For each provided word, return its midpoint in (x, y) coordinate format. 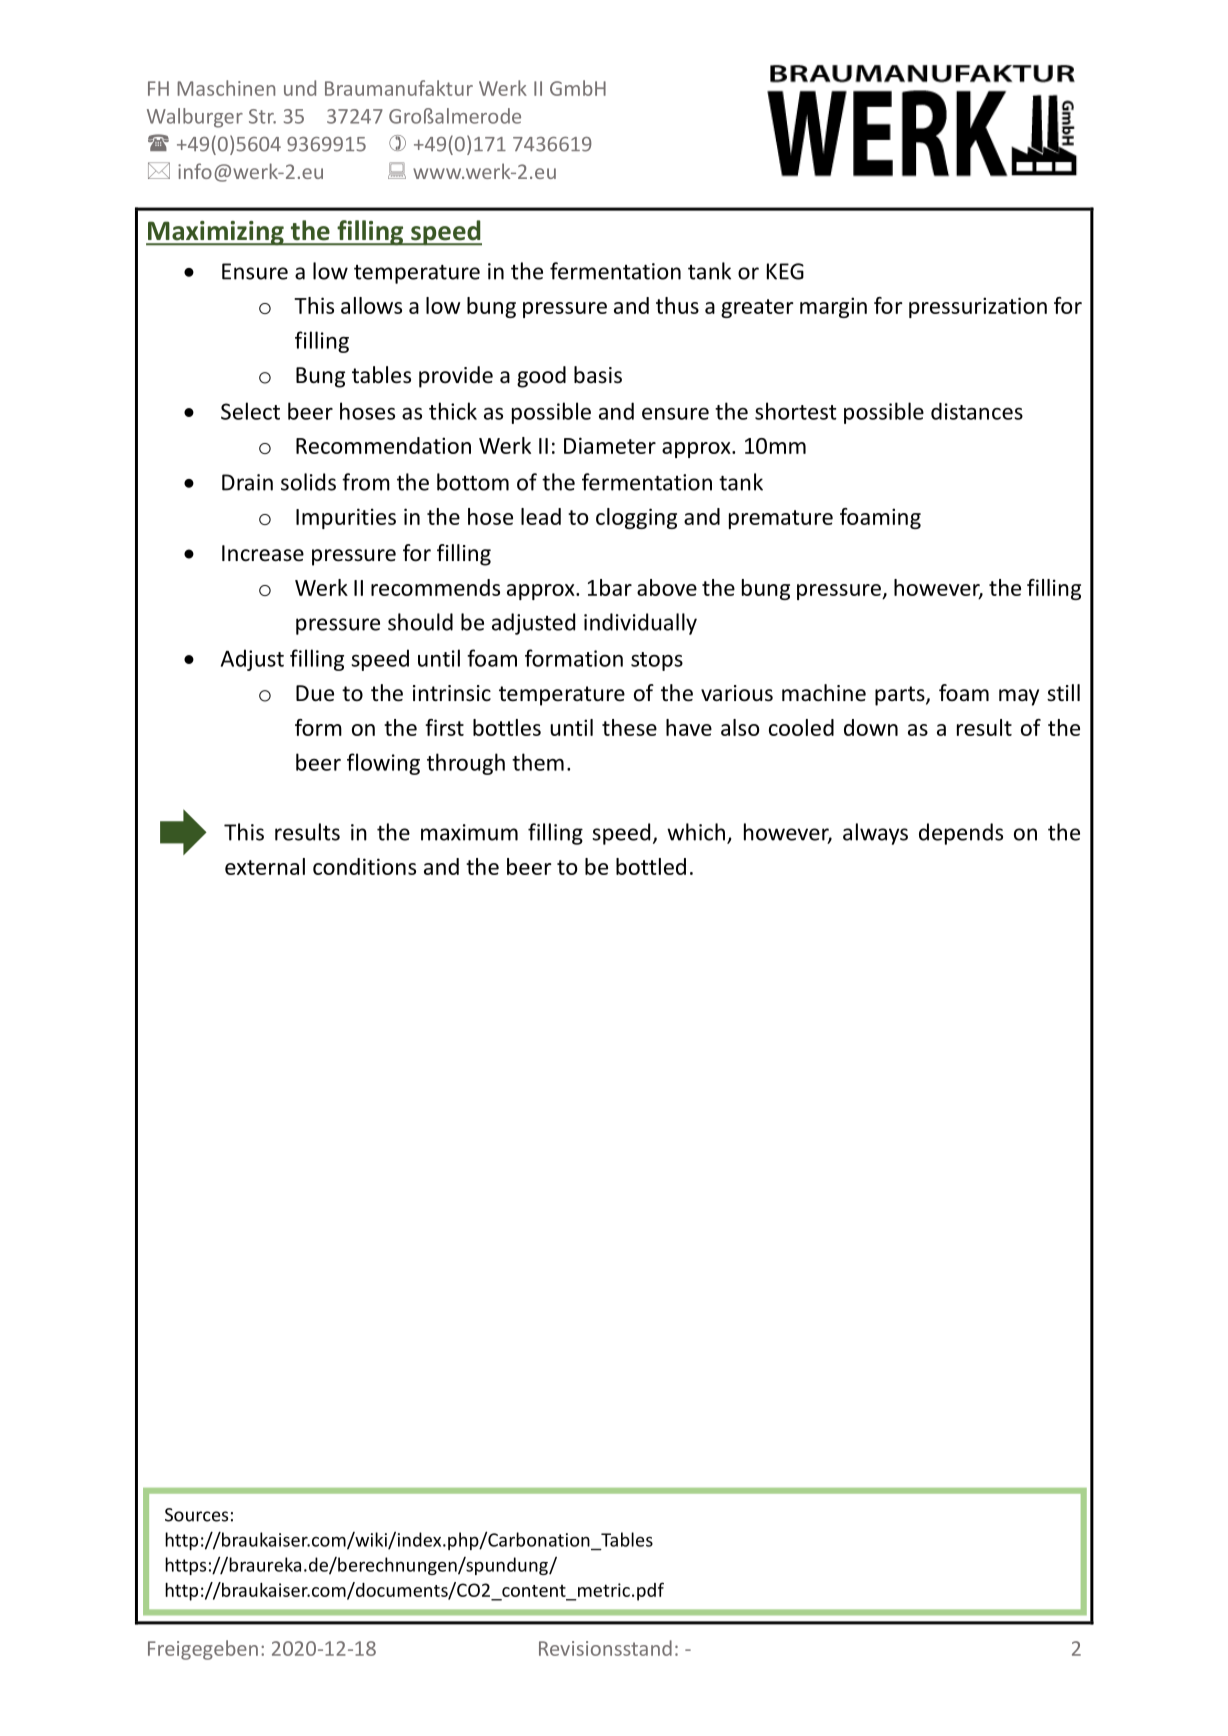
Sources (196, 1515)
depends (961, 834)
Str (262, 116)
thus (677, 305)
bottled (651, 866)
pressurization (978, 307)
